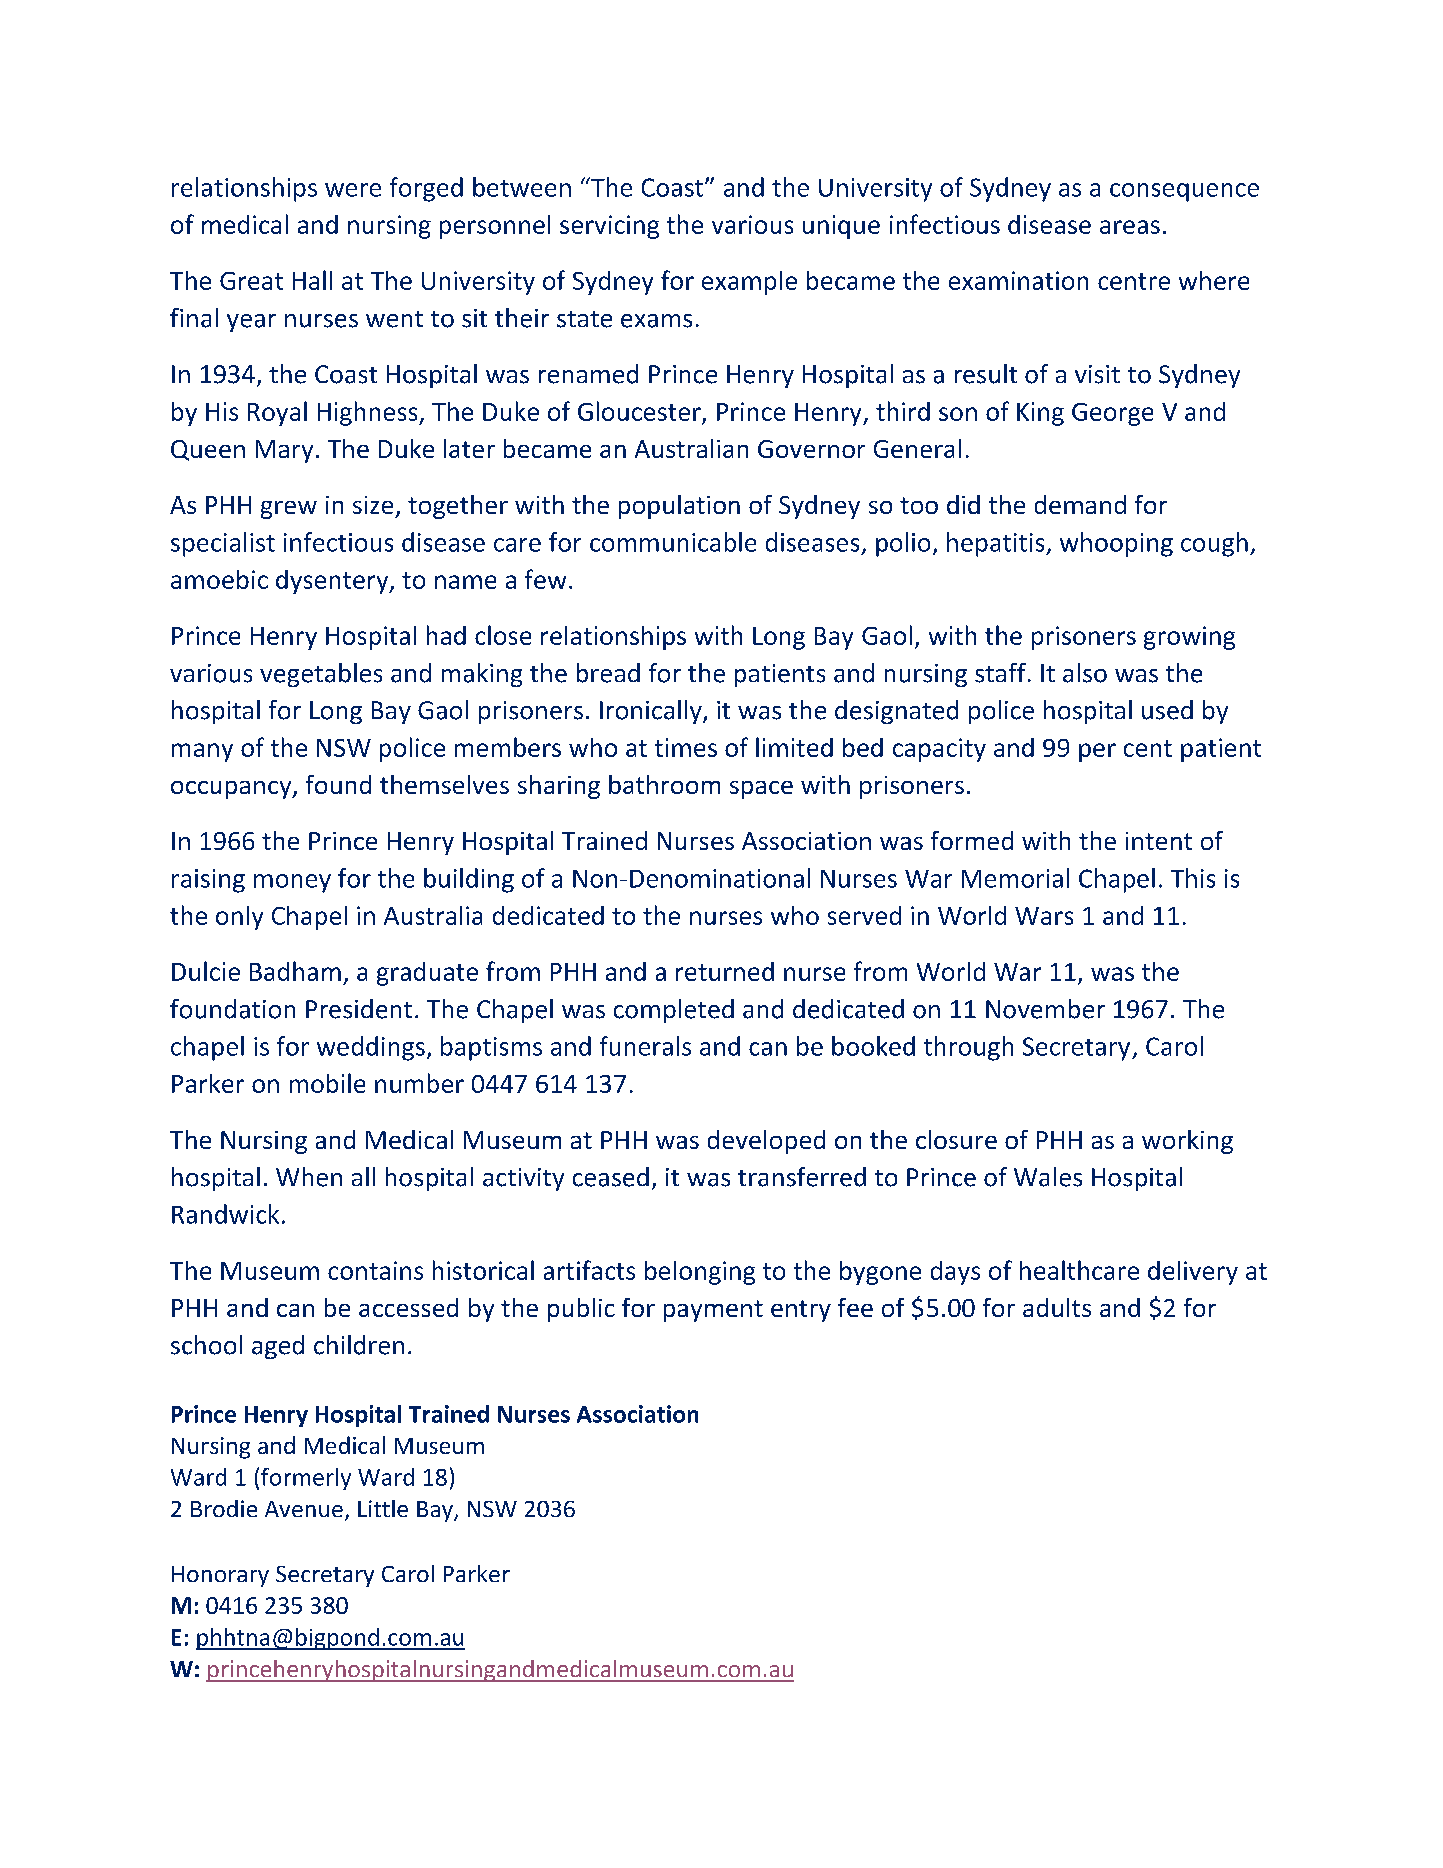 This screenshot has width=1443, height=1868. What do you see at coordinates (1130, 227) in the screenshot?
I see `areas` at bounding box center [1130, 227].
